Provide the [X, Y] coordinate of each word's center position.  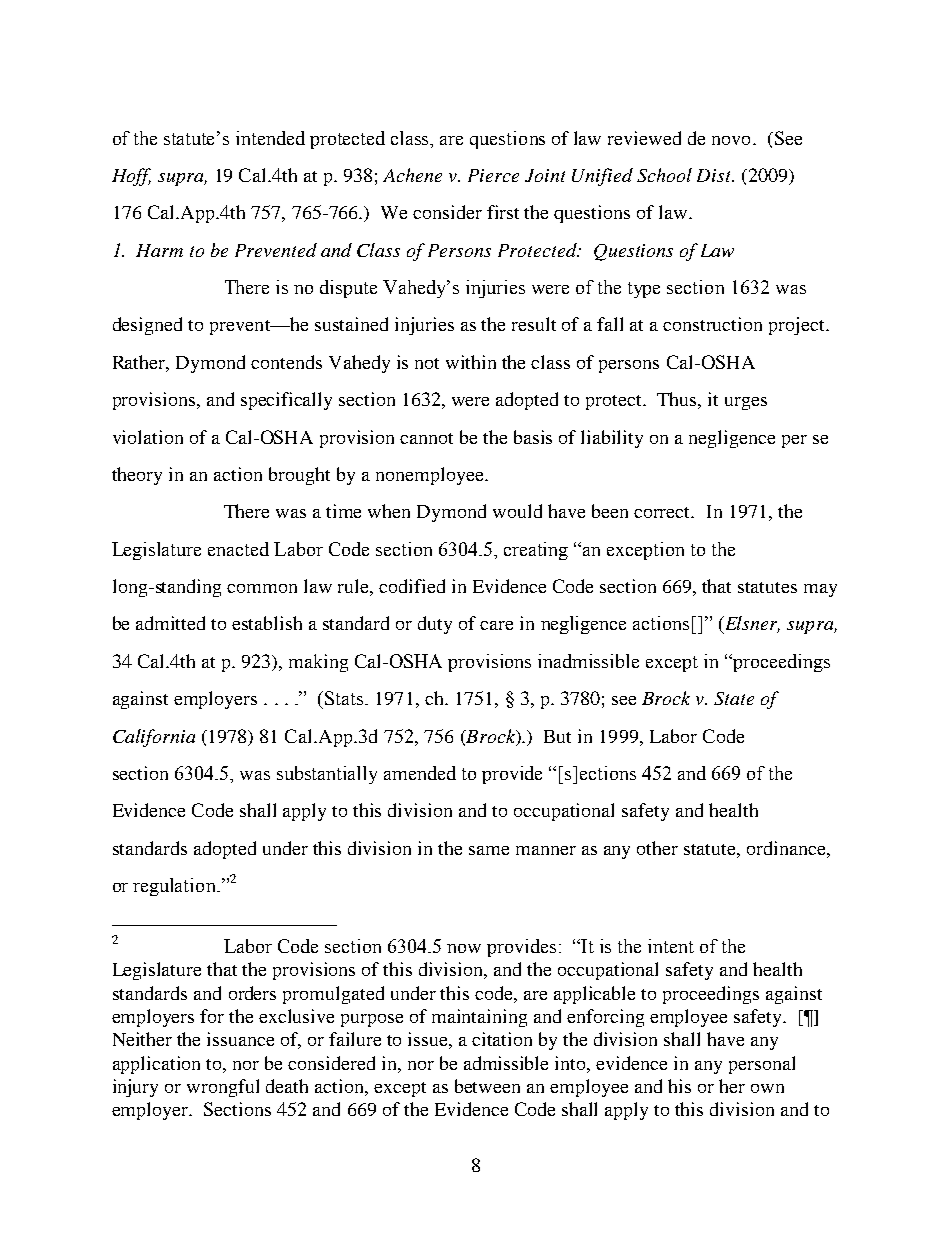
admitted [170, 623]
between [487, 1086]
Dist [715, 175]
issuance [240, 1039]
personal [762, 1065]
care [496, 625]
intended [270, 138]
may [820, 590]
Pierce [493, 175]
